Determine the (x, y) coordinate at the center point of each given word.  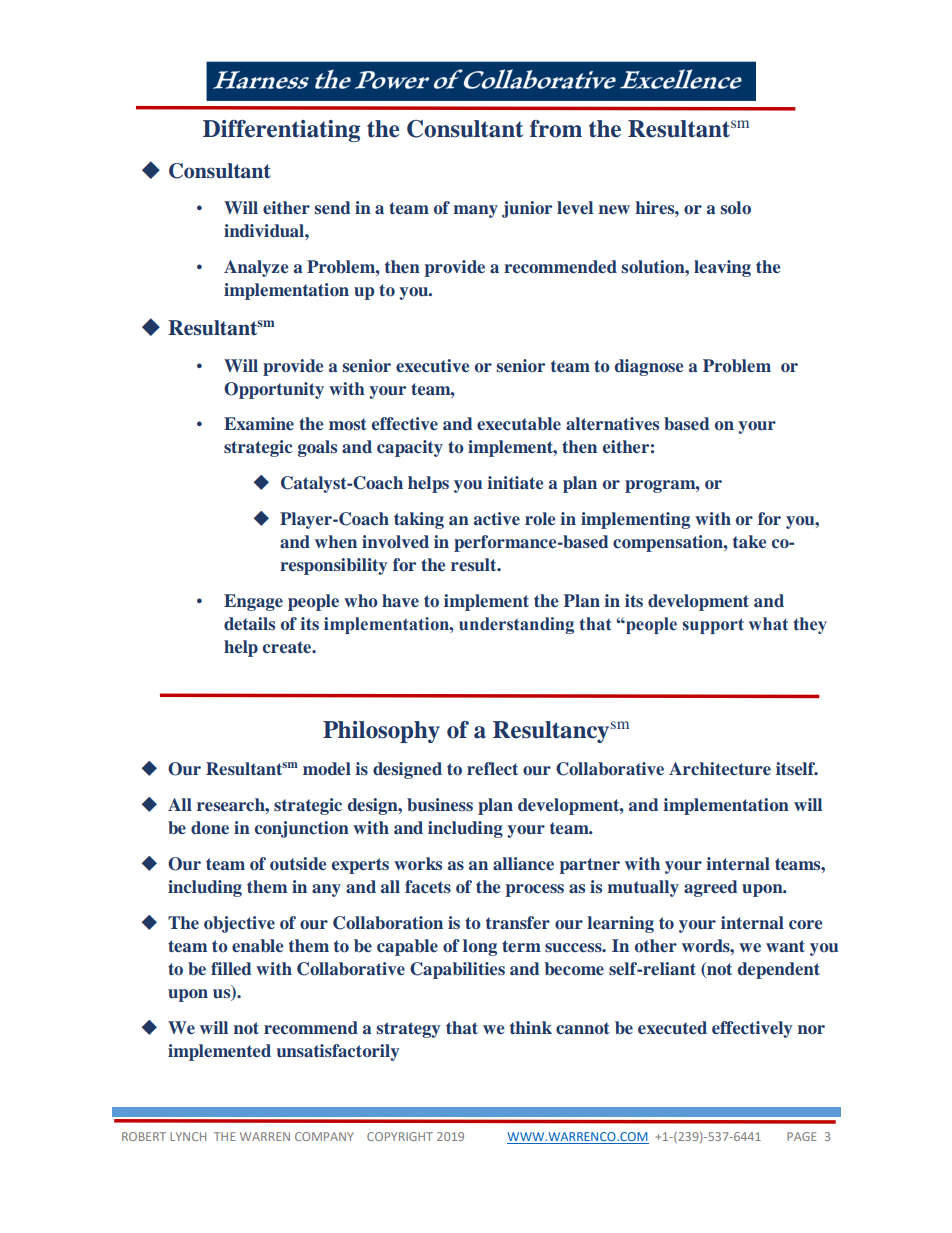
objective (239, 924)
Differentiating (281, 131)
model (327, 769)
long (480, 947)
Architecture (720, 769)
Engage (253, 602)
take (749, 541)
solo (736, 208)
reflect (492, 768)
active (497, 518)
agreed (711, 888)
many (475, 211)
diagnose (649, 367)
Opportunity (274, 390)
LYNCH (188, 1136)
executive (432, 366)
